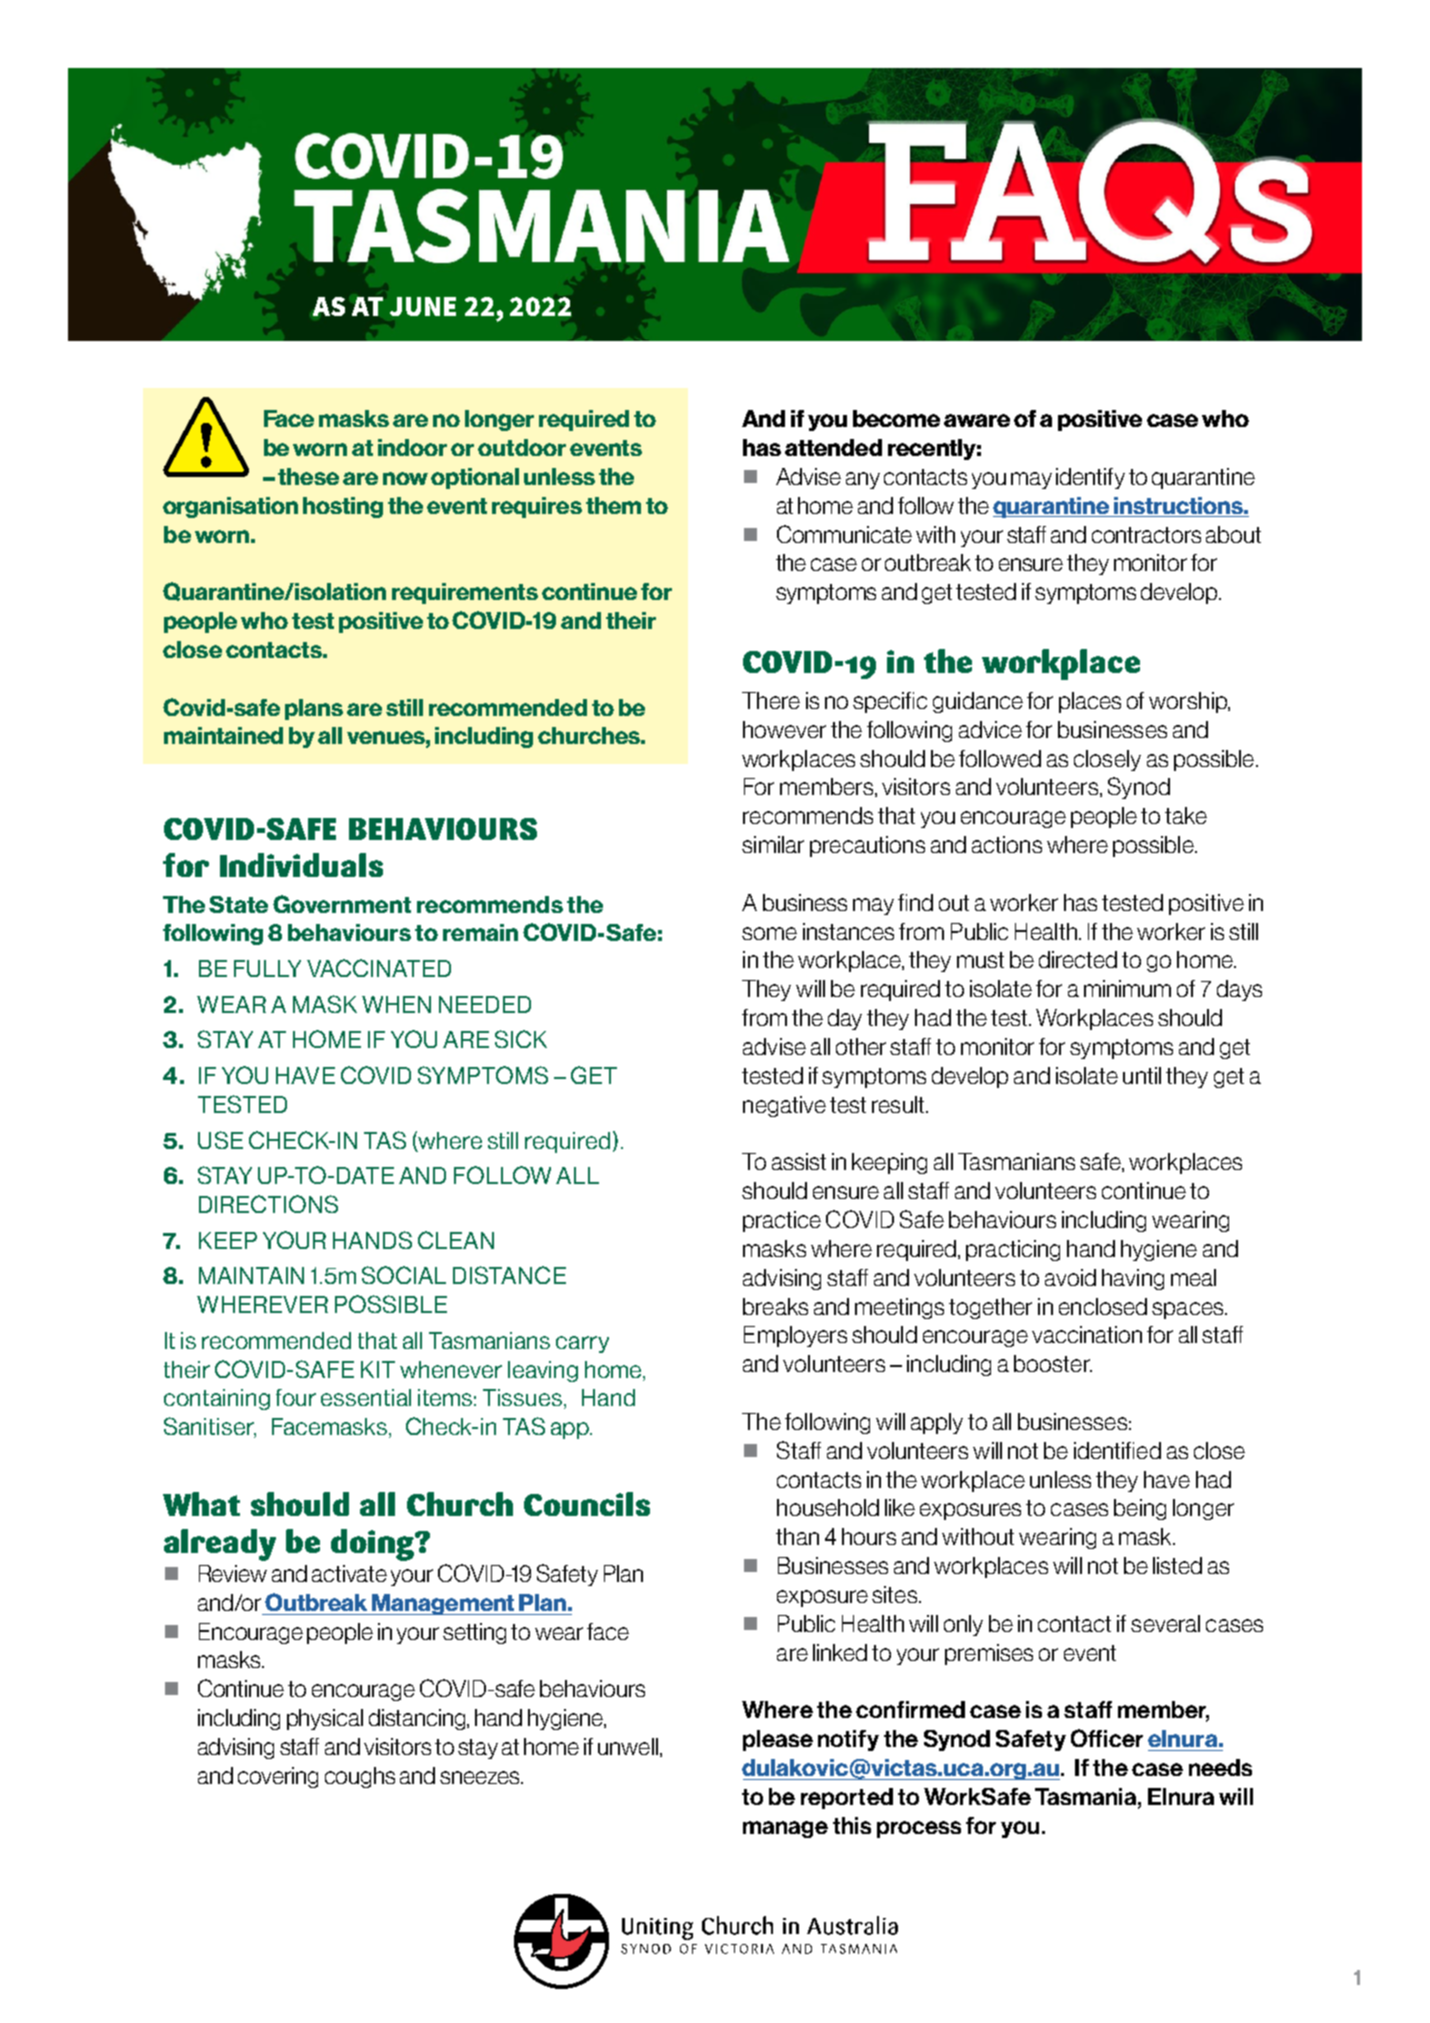  Describe the element at coordinates (379, 968) in the screenshot. I see `VACCINATED` at that location.
